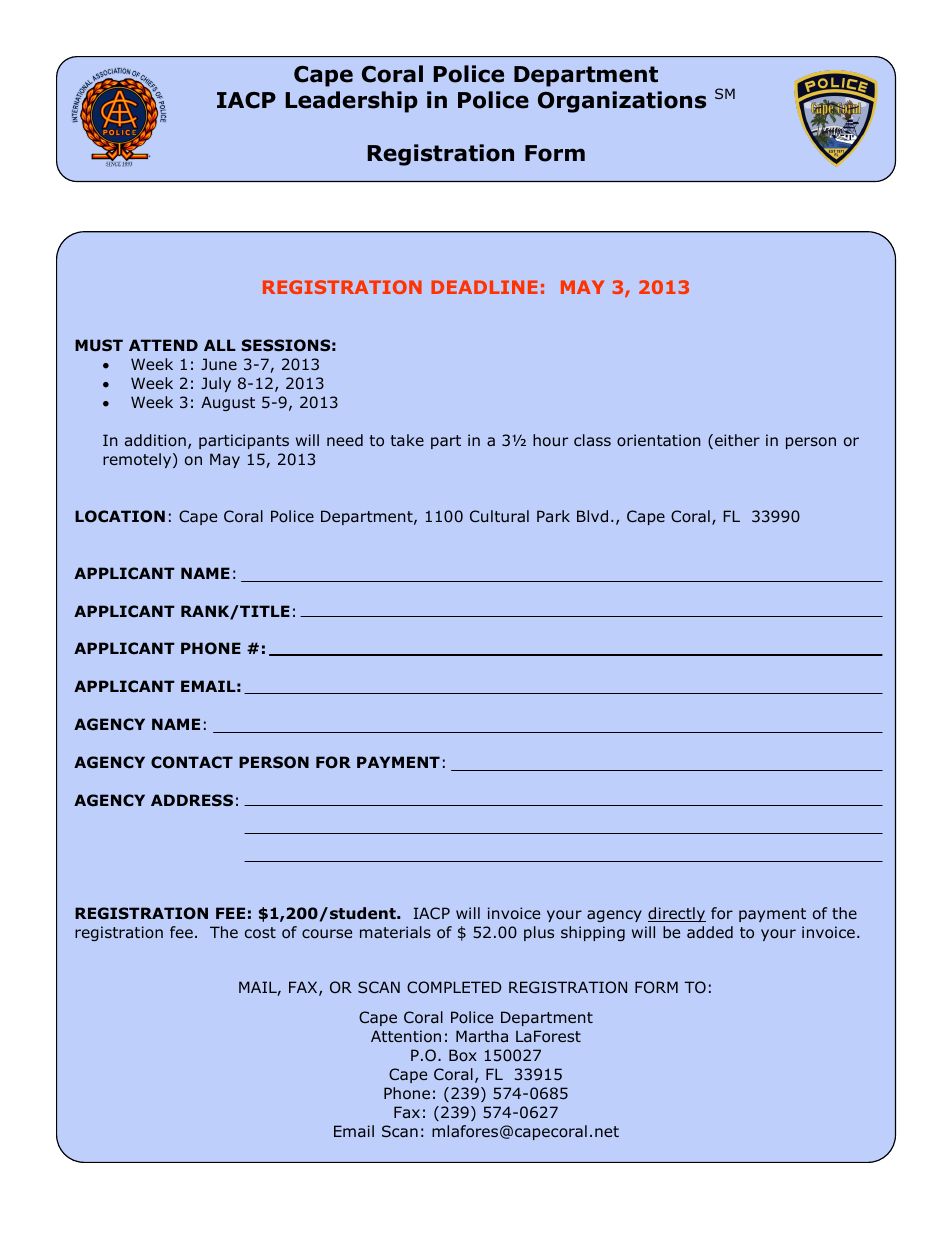 The width and height of the screenshot is (952, 1233). What do you see at coordinates (407, 440) in the screenshot?
I see `take` at bounding box center [407, 440].
